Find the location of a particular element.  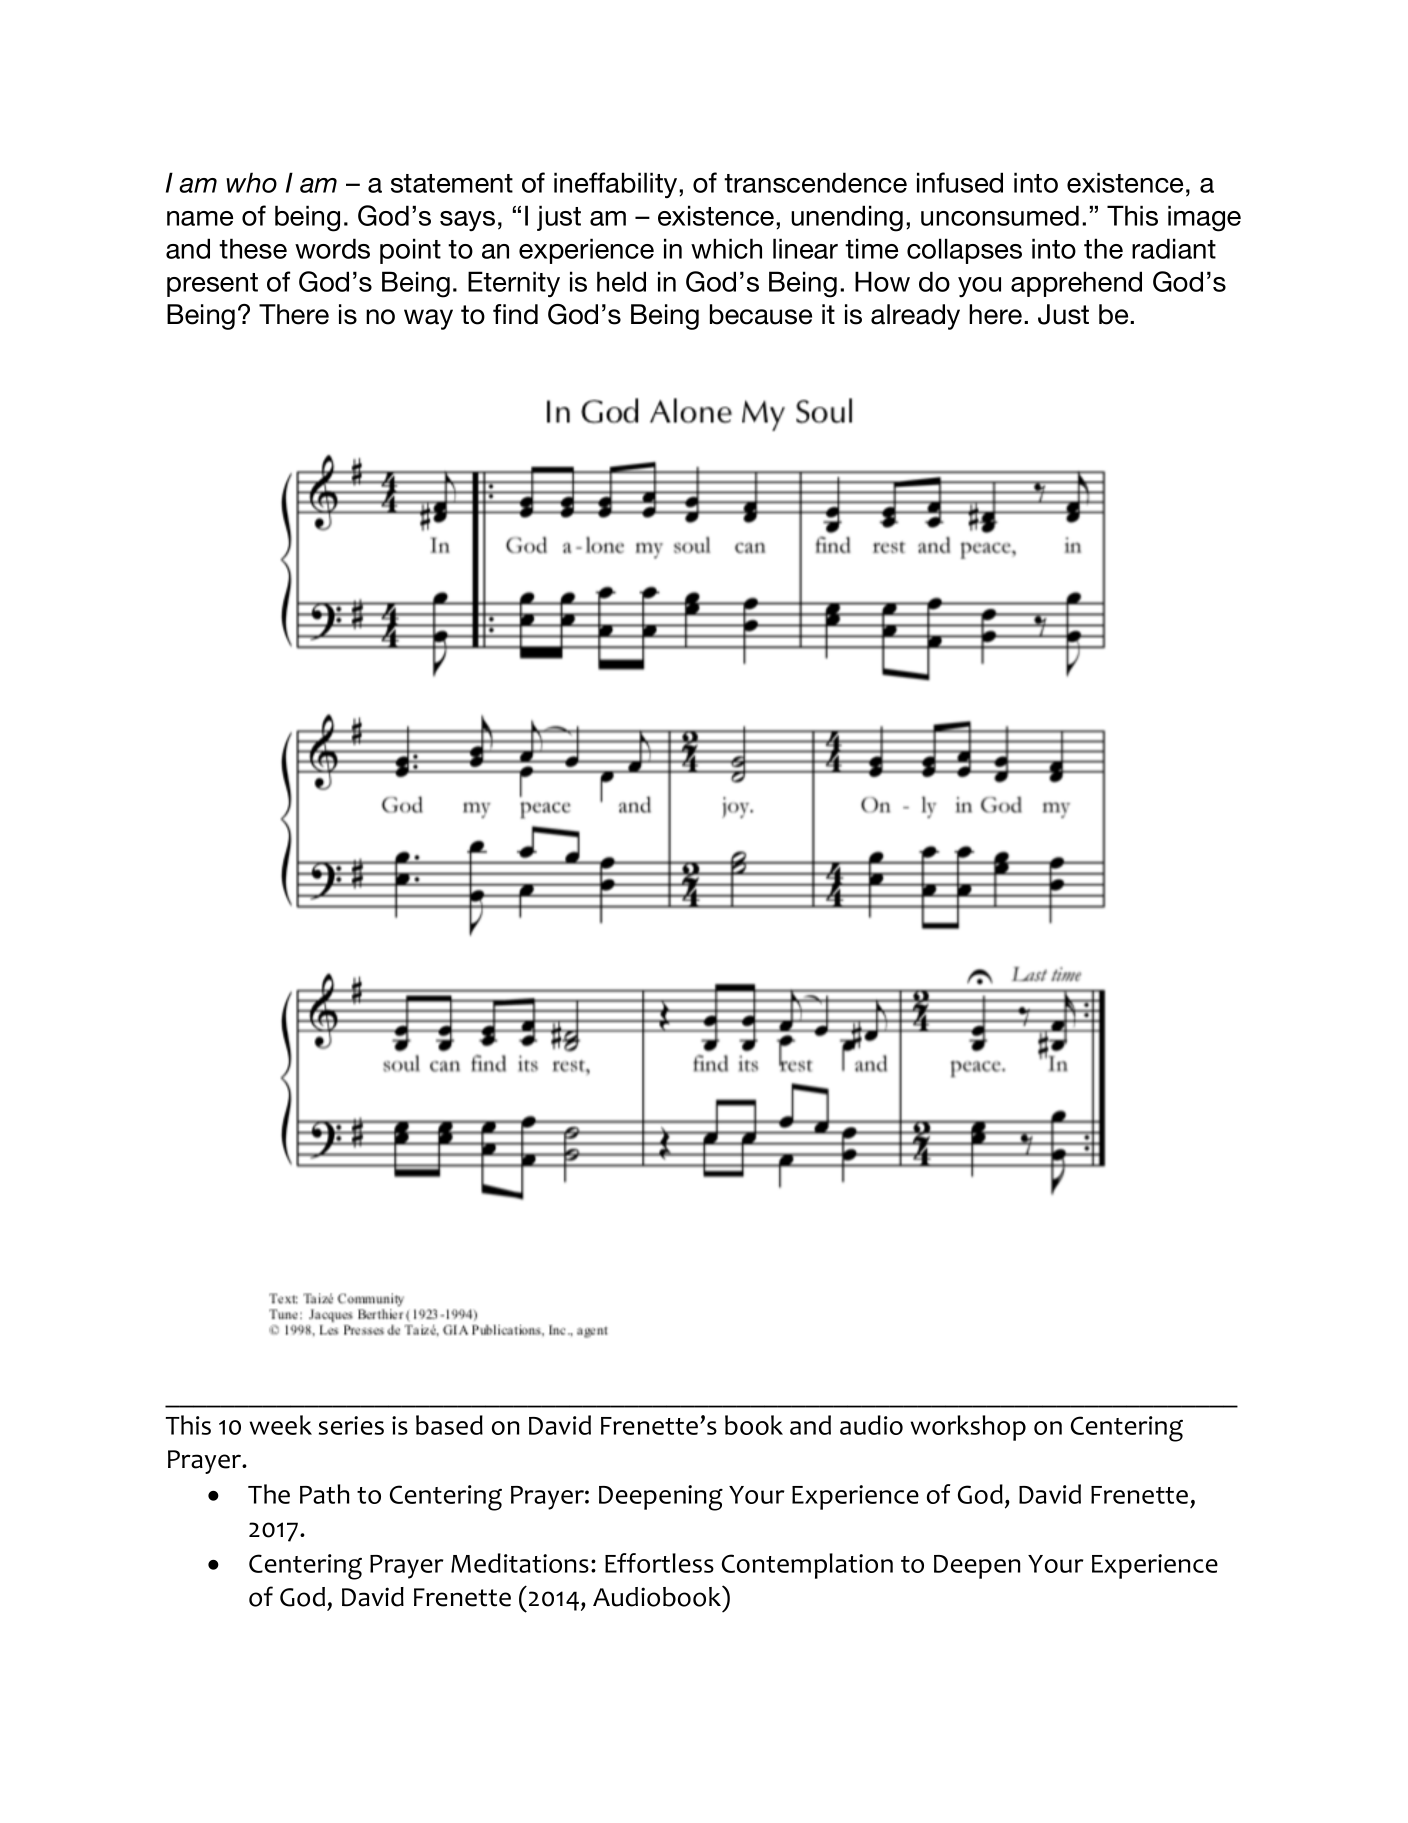

Effortless is located at coordinates (659, 1563).
